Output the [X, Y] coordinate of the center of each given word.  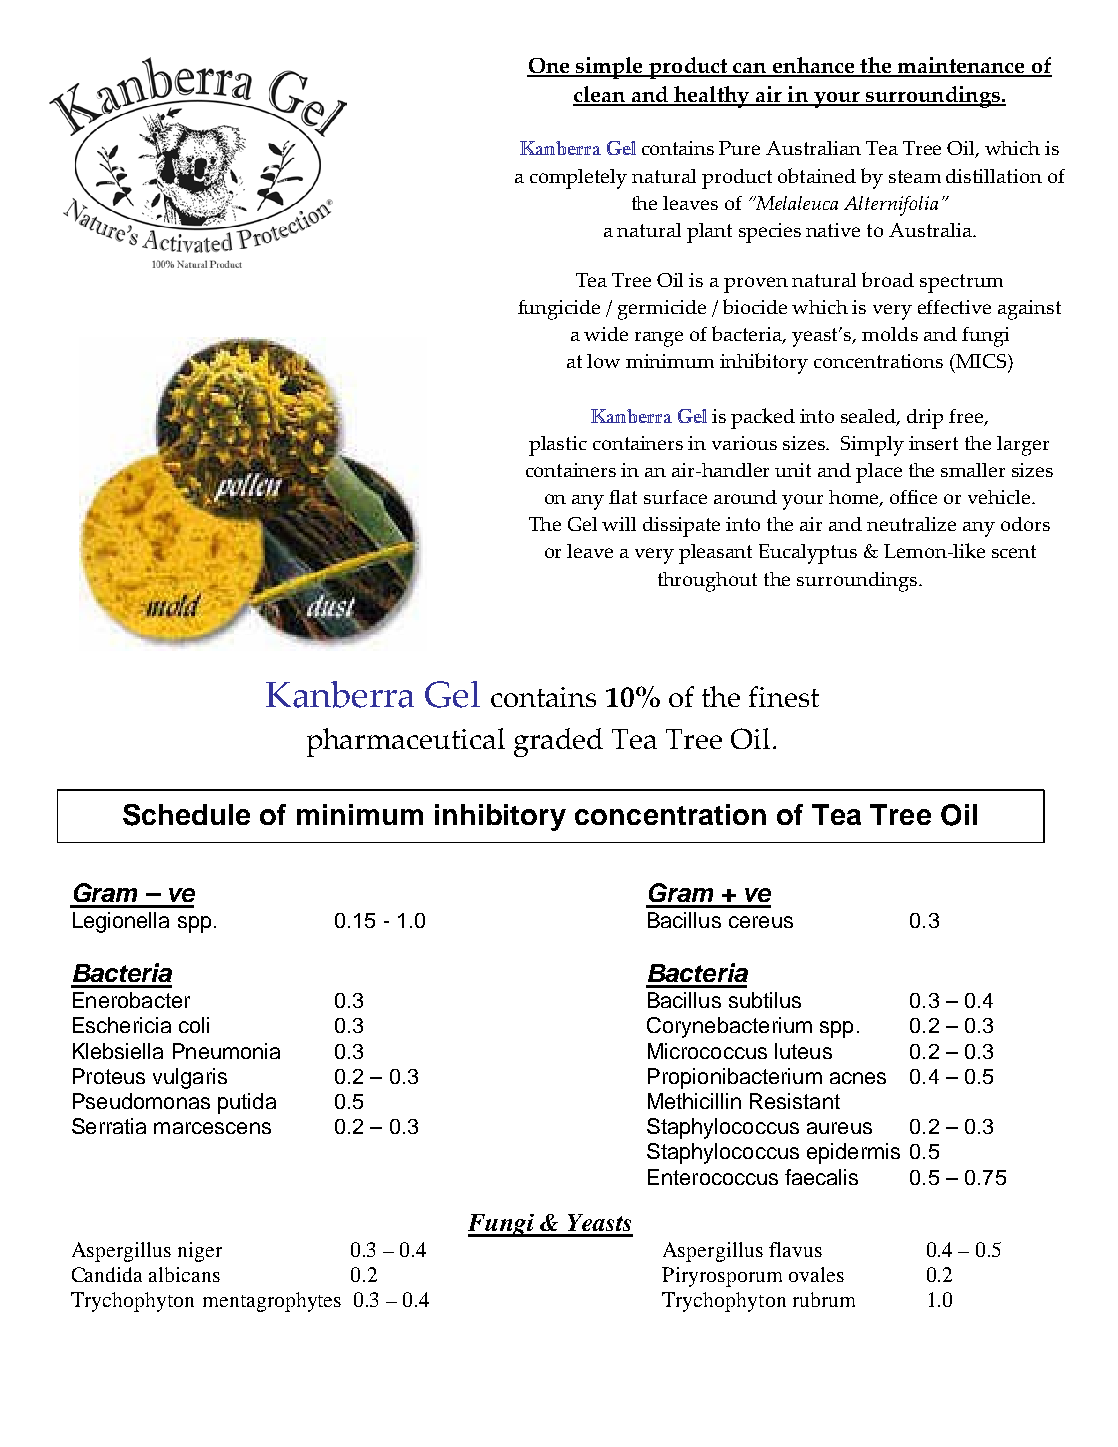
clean [600, 96]
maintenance [961, 66]
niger [200, 1252]
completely [578, 179]
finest [784, 696]
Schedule [186, 815]
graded [558, 742]
